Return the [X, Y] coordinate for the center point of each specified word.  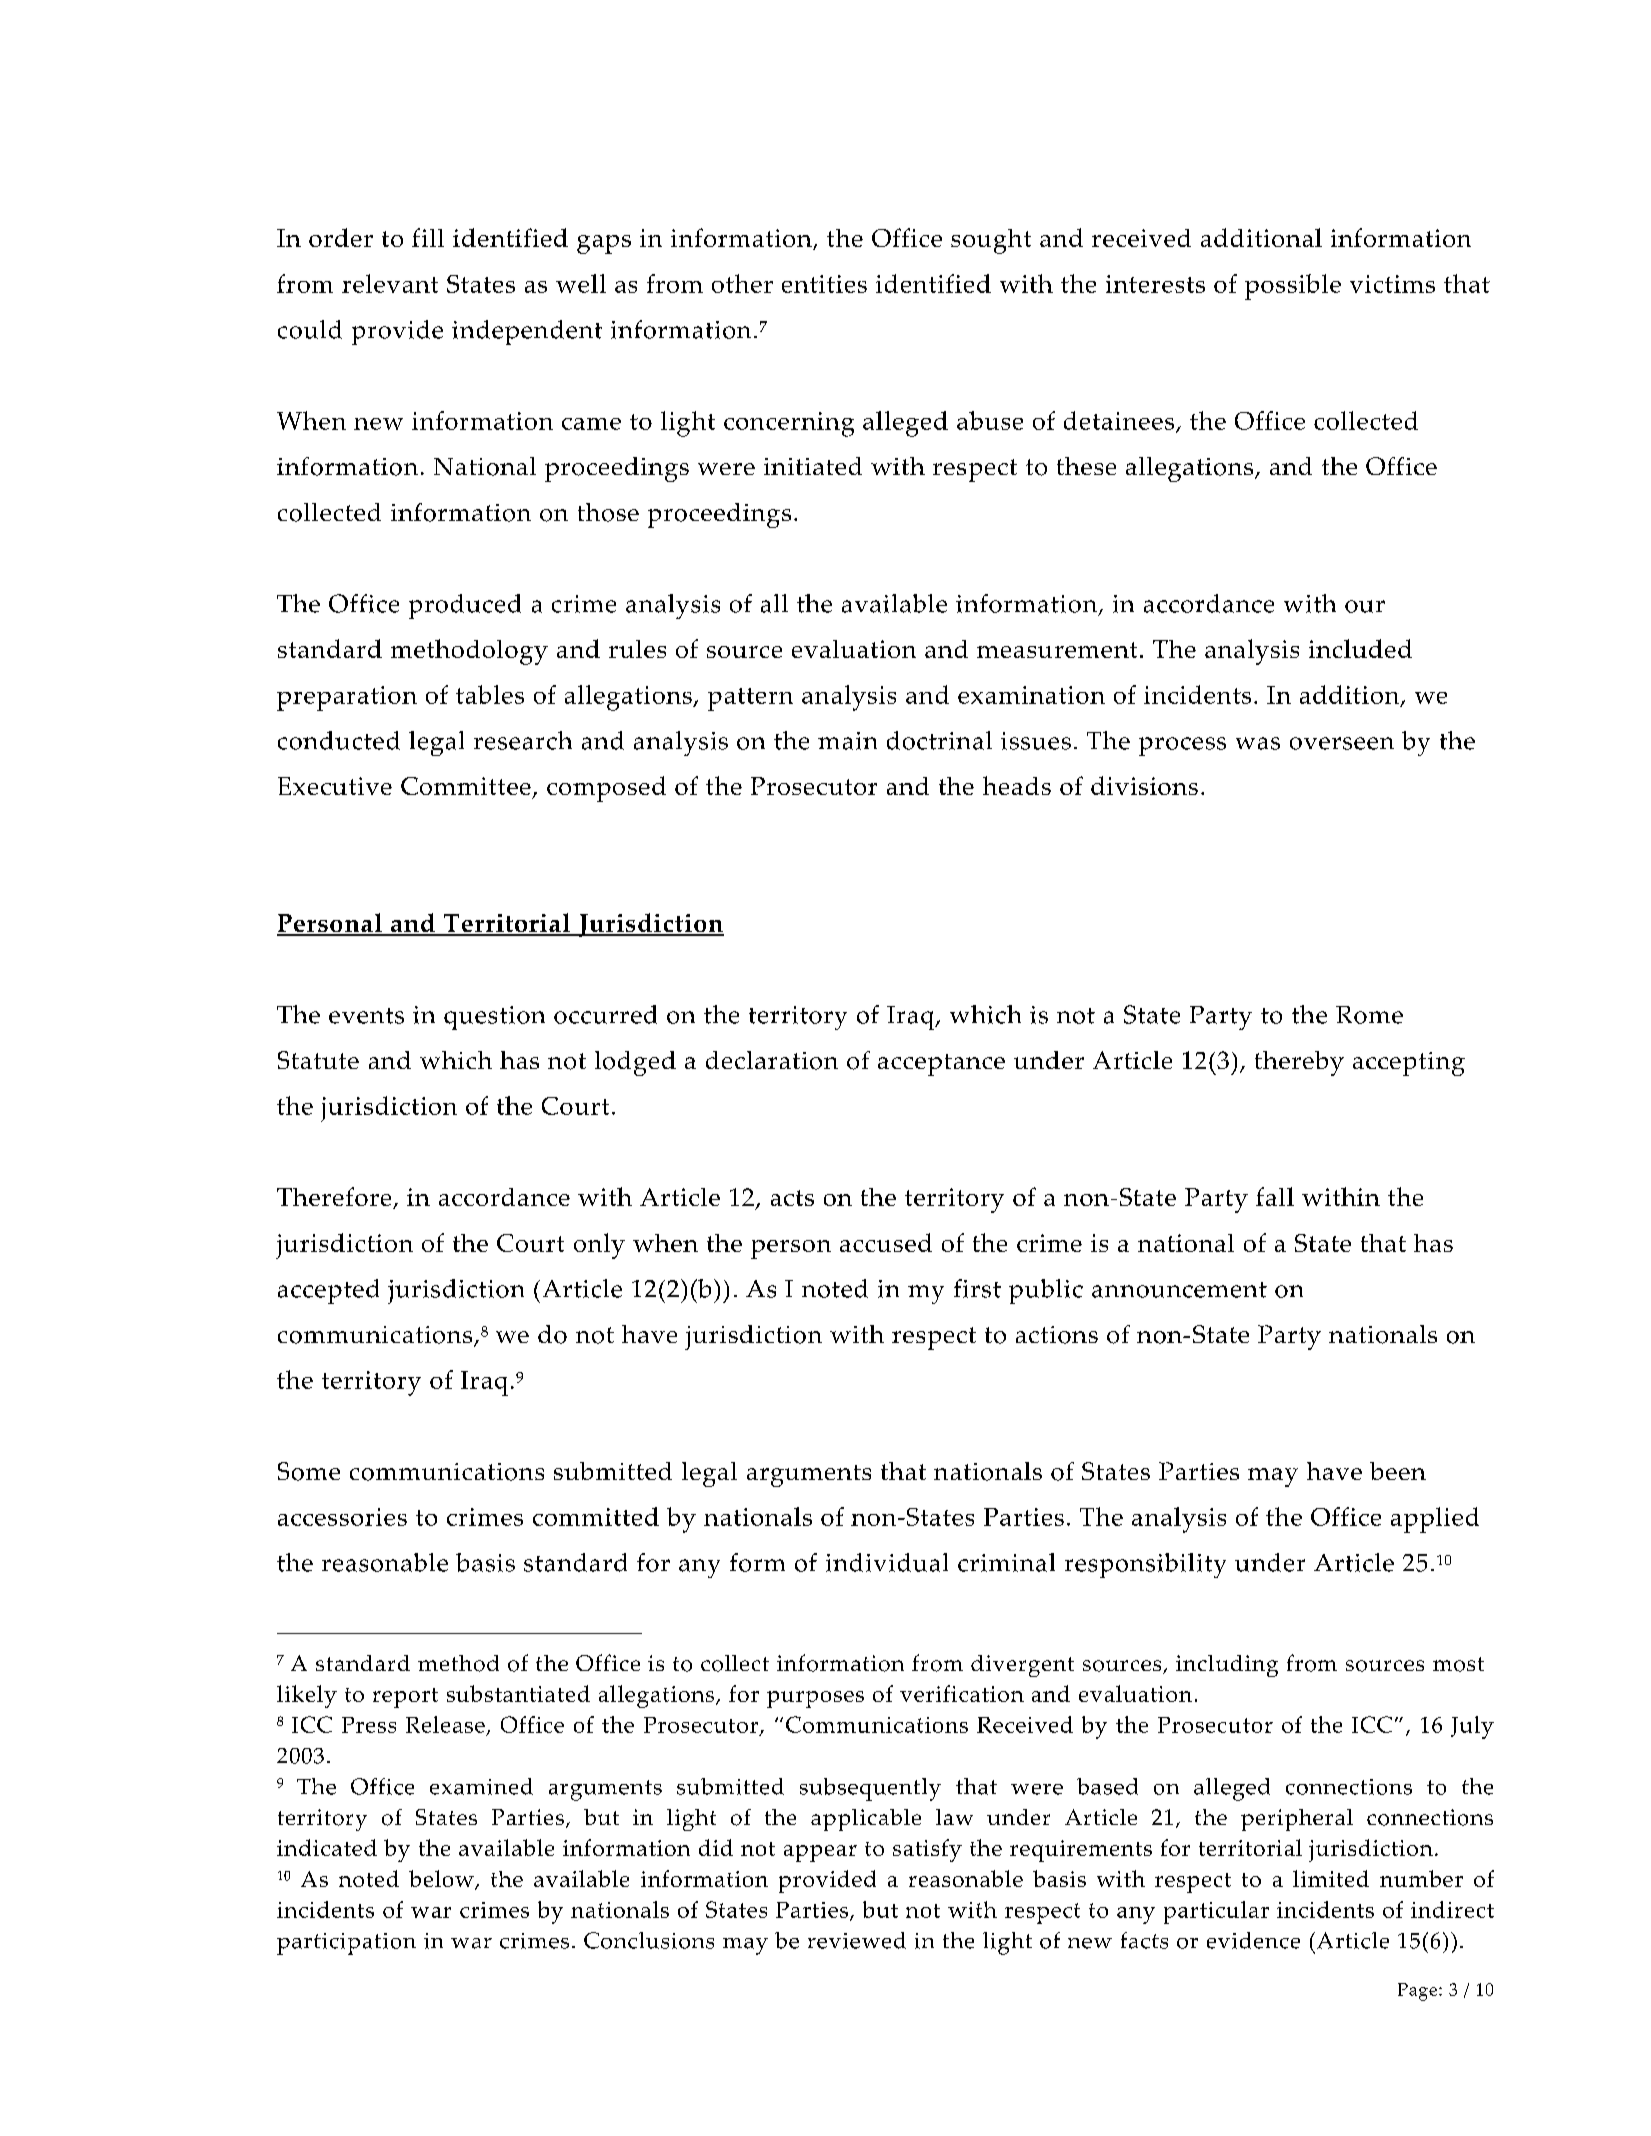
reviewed [857, 1940]
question [494, 1018]
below [442, 1880]
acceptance [941, 1065]
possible [1293, 287]
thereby [1299, 1063]
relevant [390, 283]
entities [824, 284]
